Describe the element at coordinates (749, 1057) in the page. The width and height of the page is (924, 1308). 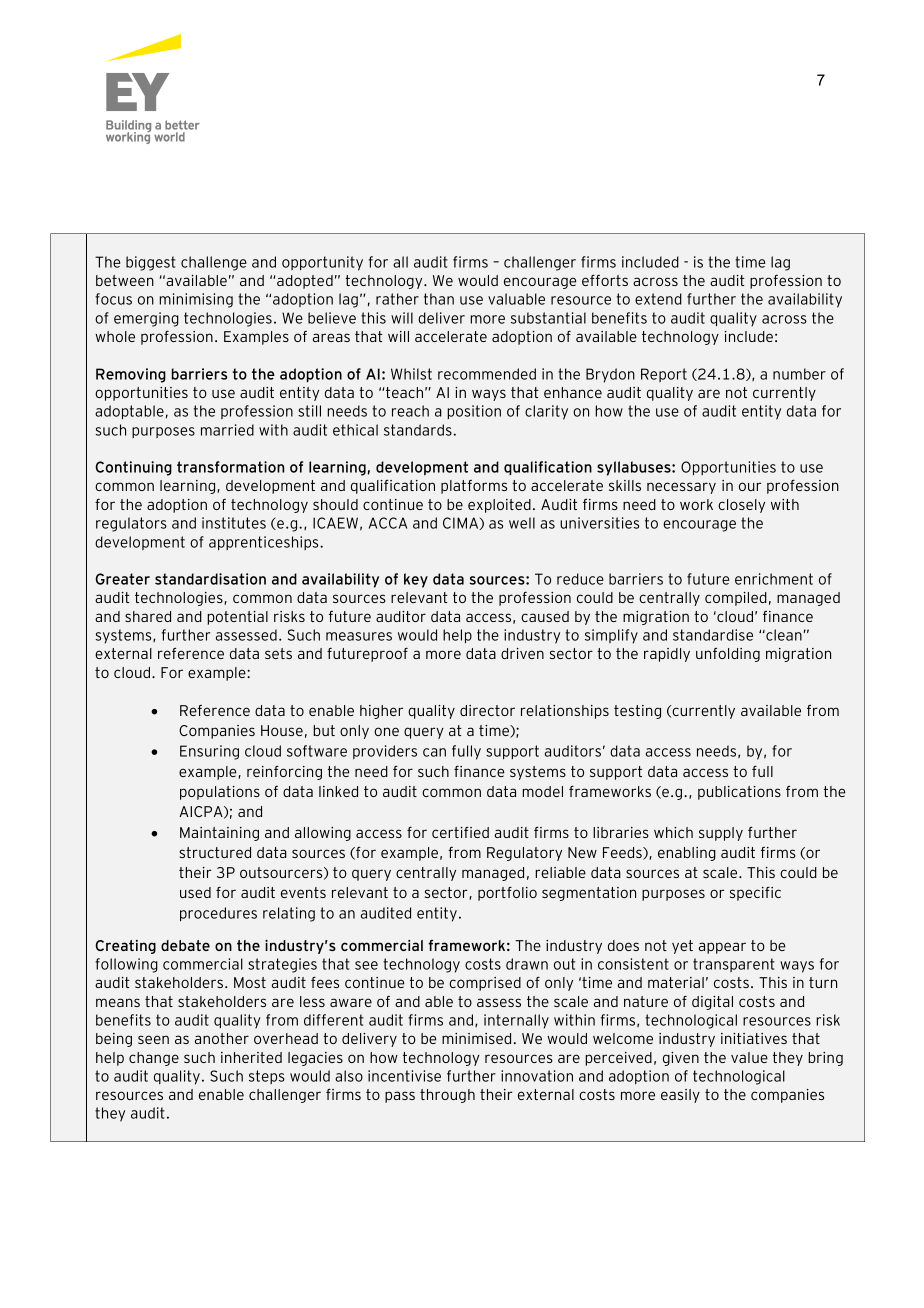
I see `value` at that location.
